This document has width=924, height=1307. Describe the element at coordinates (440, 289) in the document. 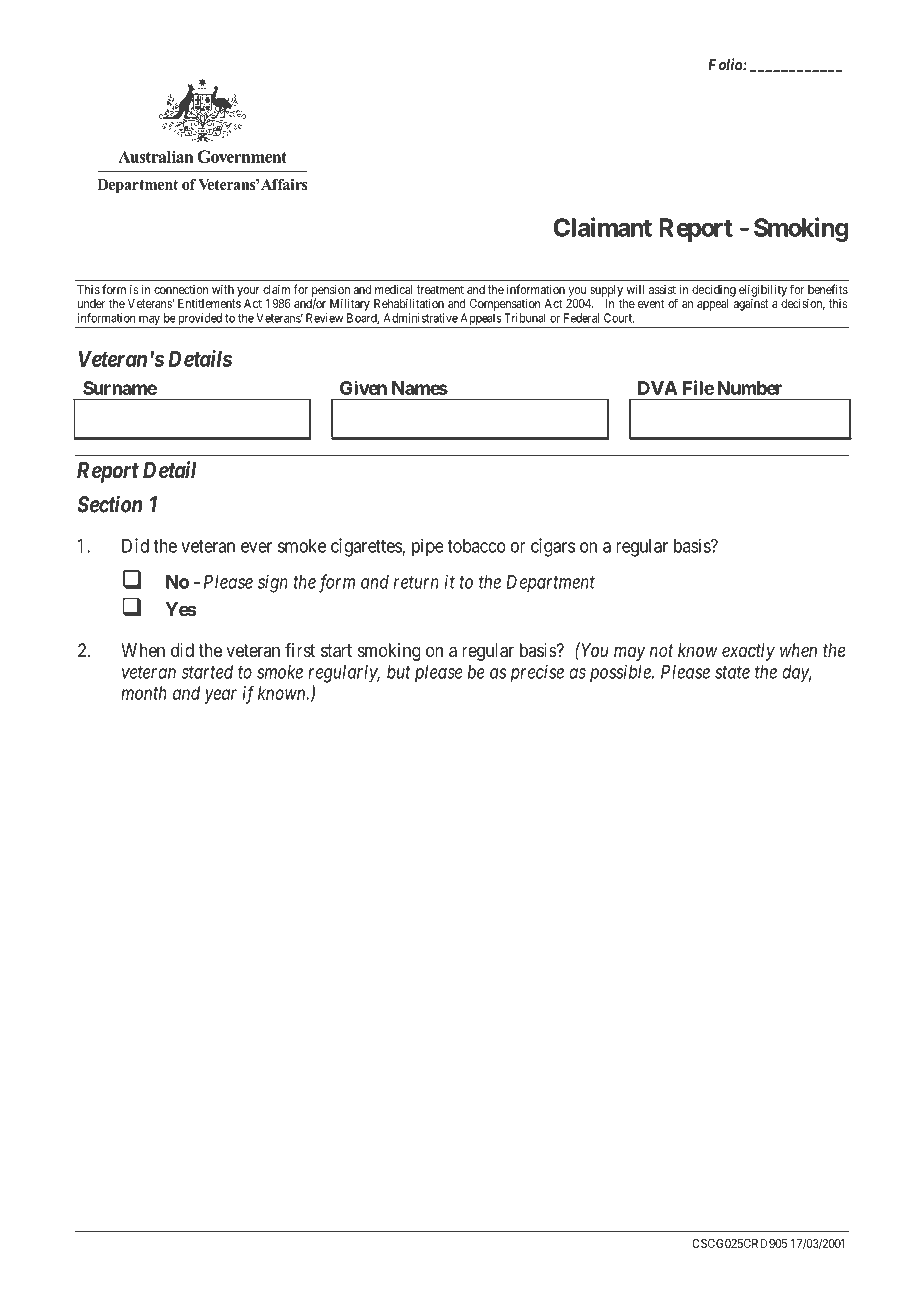

I see `treatment` at that location.
